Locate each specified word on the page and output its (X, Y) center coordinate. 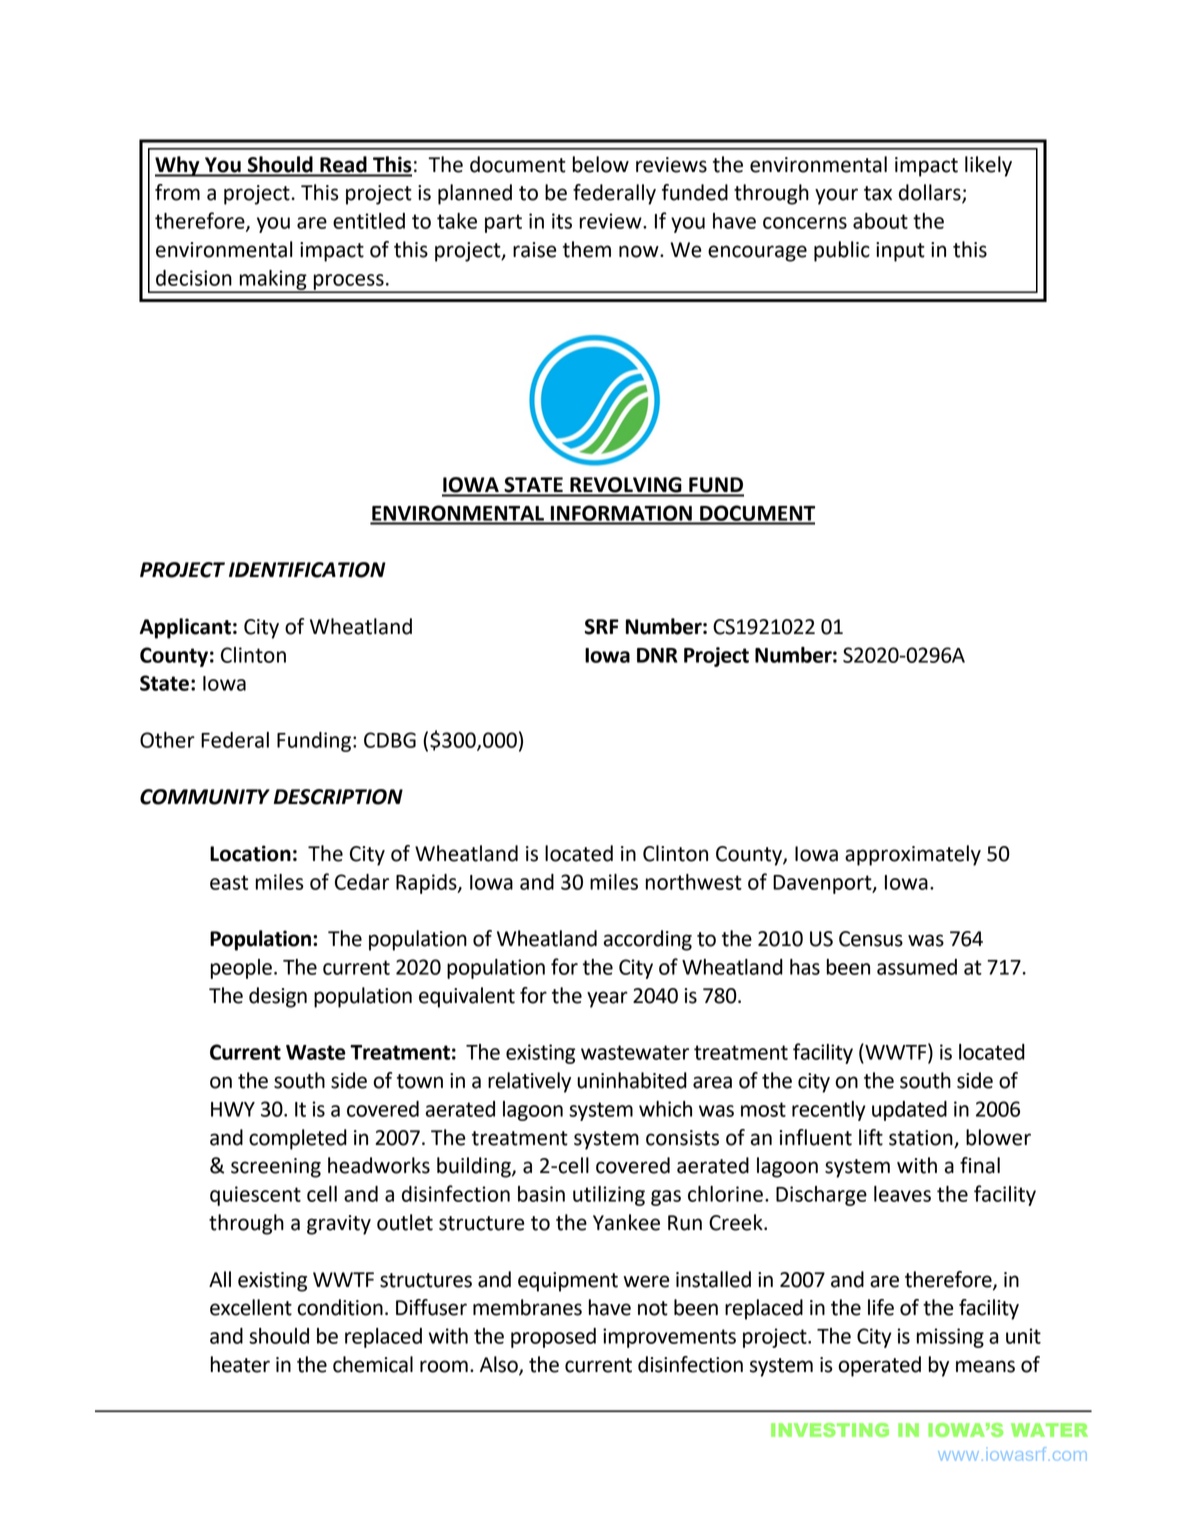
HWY (233, 1109)
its (562, 221)
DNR (657, 655)
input (900, 252)
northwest (694, 882)
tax (878, 193)
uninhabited (632, 1080)
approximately (913, 855)
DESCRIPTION (338, 797)
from (177, 192)
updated (909, 1111)
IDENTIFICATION (307, 570)
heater (240, 1364)
